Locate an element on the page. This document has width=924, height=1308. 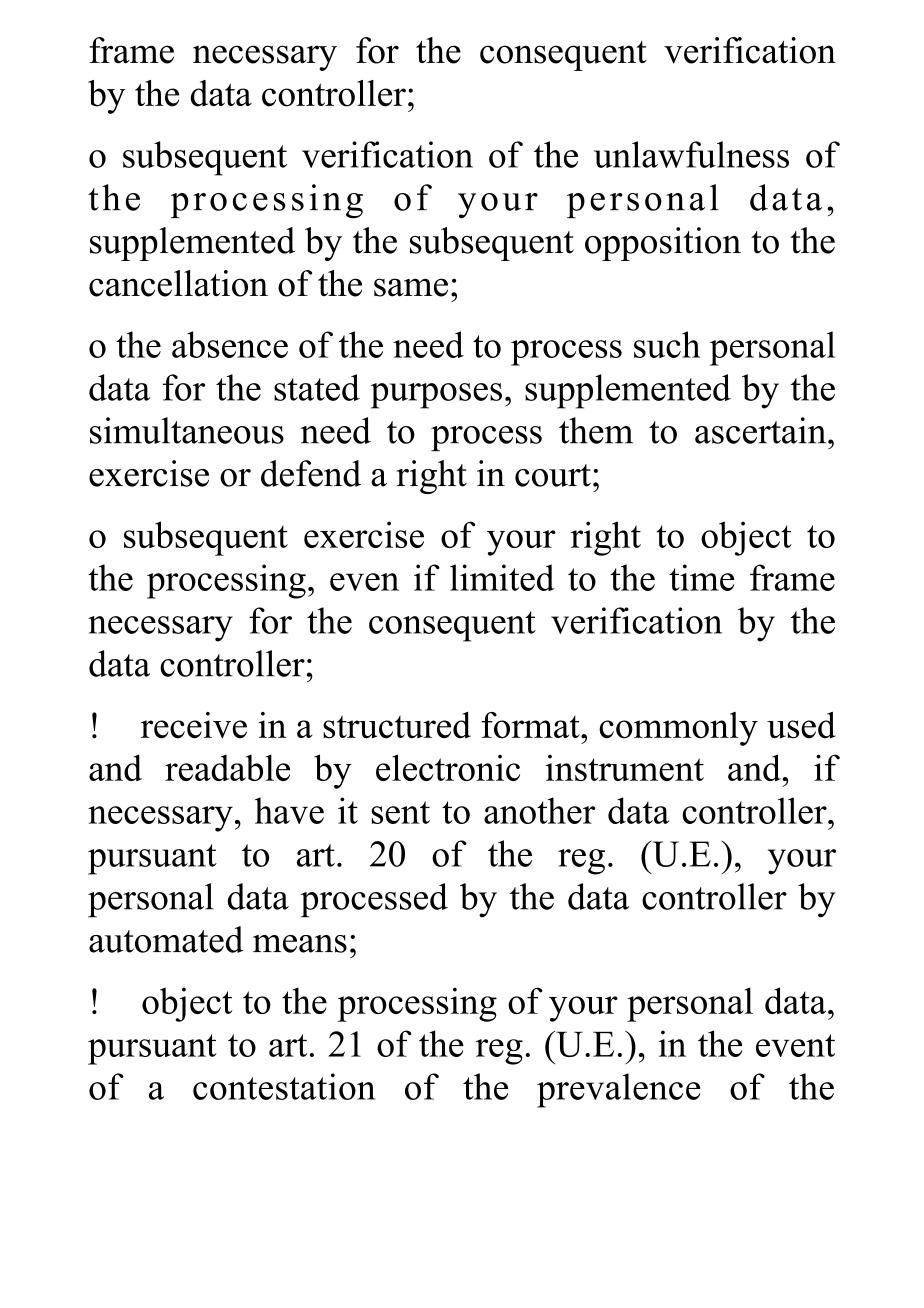
receive is located at coordinates (194, 725).
